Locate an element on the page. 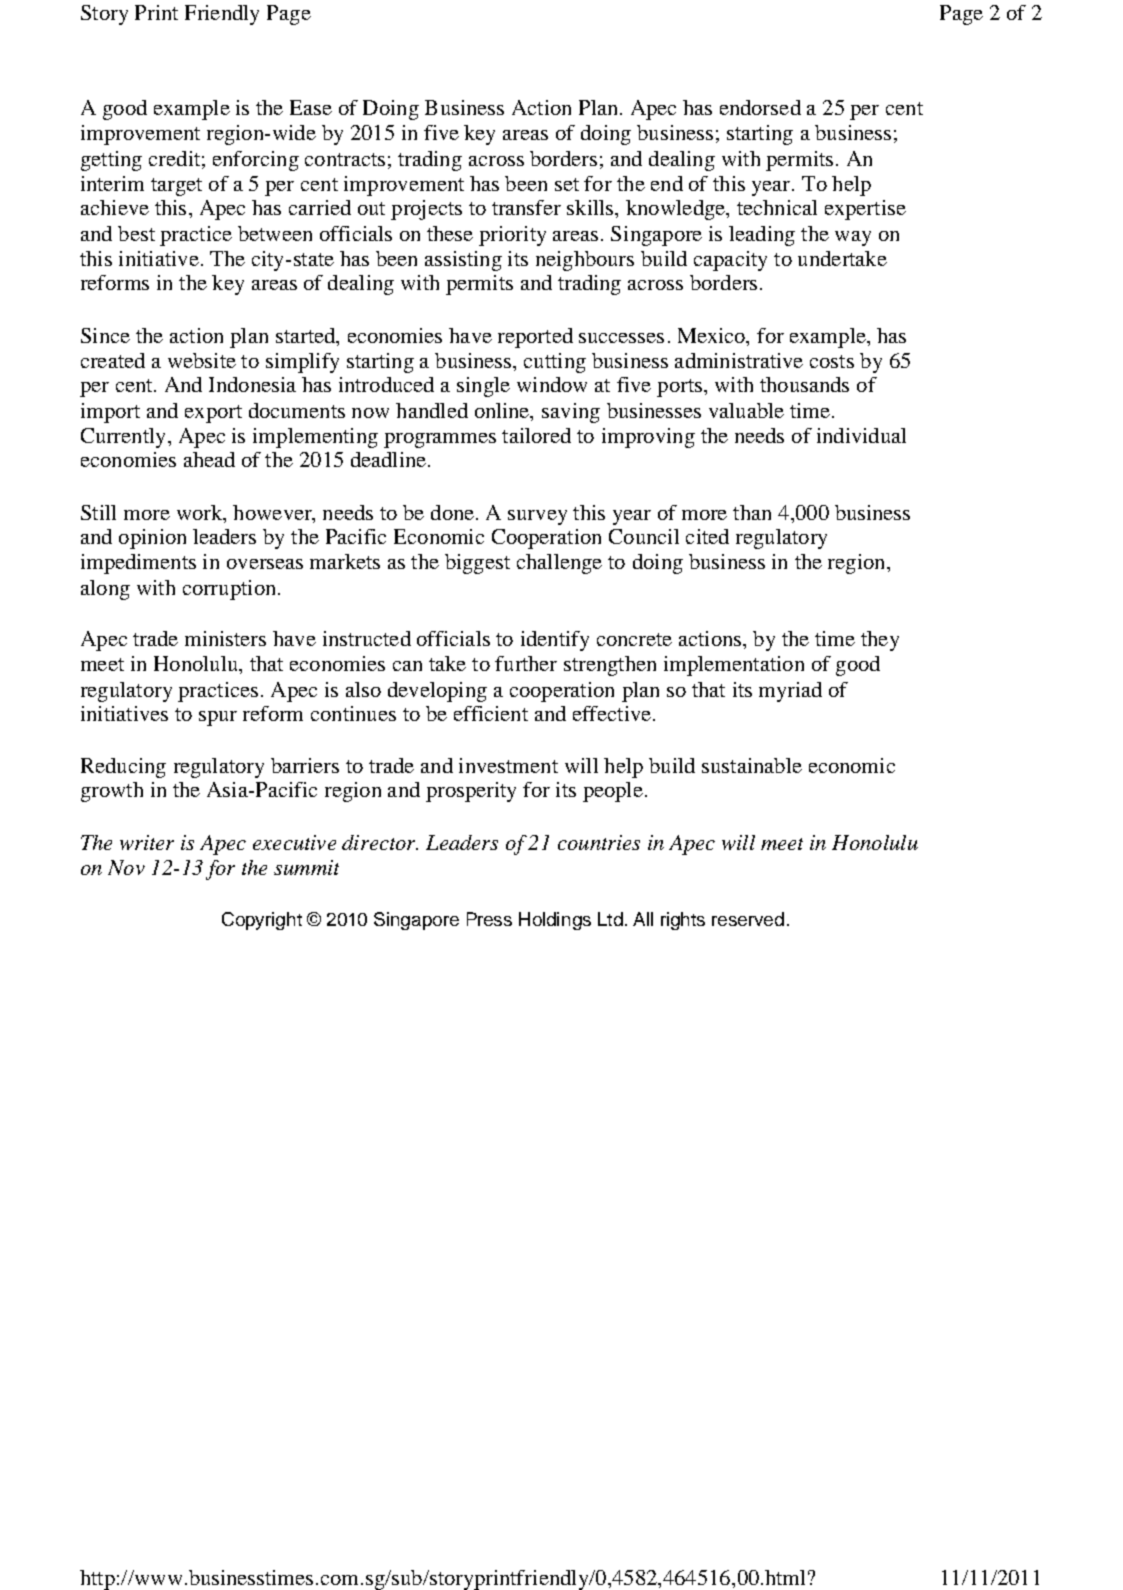 The width and height of the document is (1123, 1590). set is located at coordinates (567, 184).
